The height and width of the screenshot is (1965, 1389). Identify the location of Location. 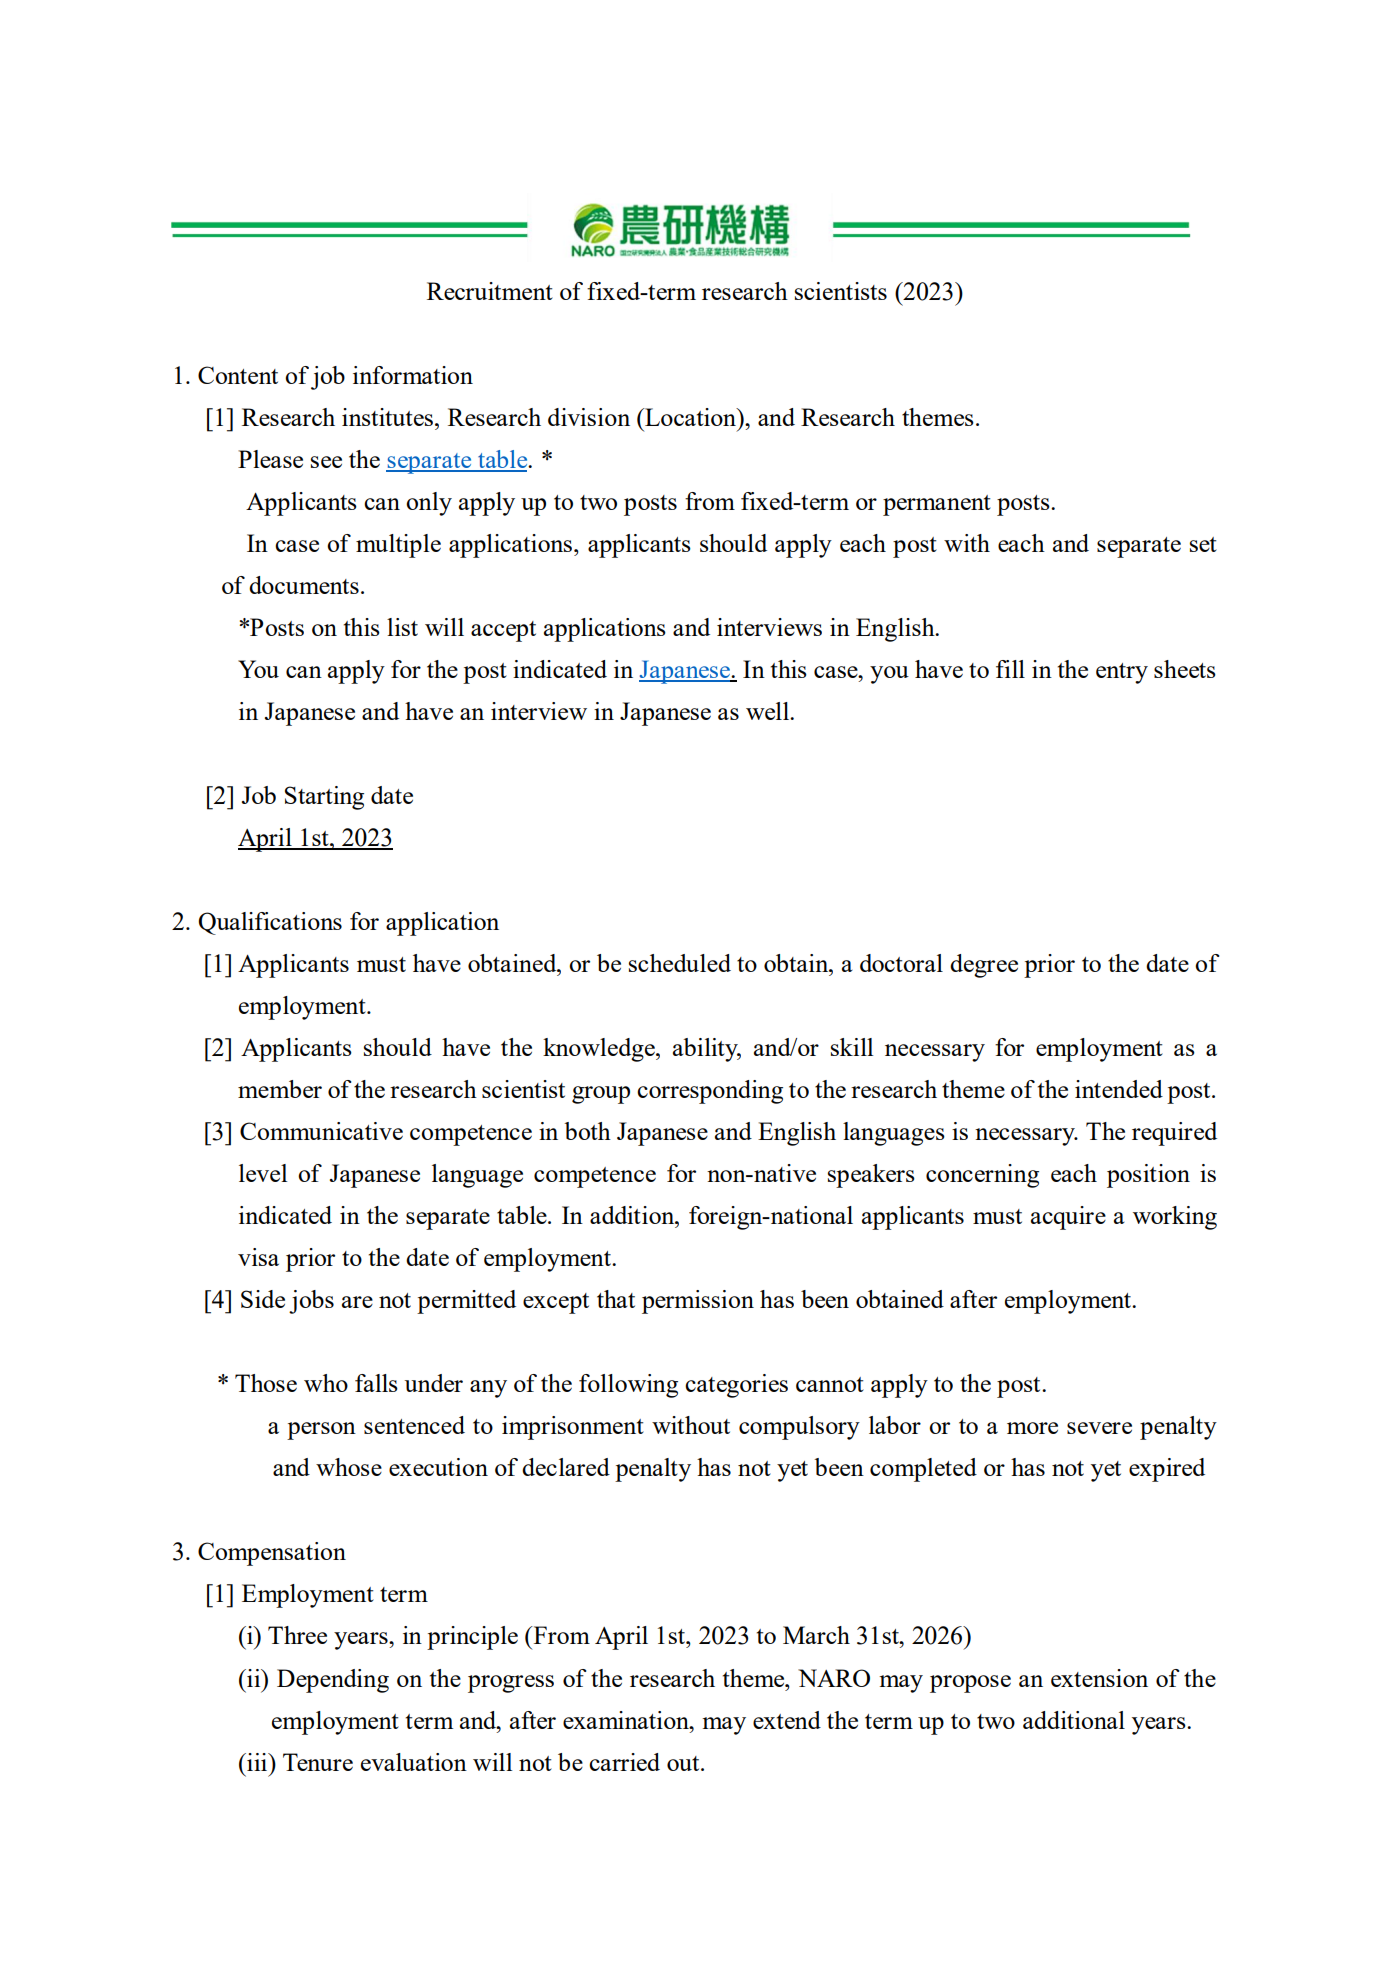
(690, 417).
